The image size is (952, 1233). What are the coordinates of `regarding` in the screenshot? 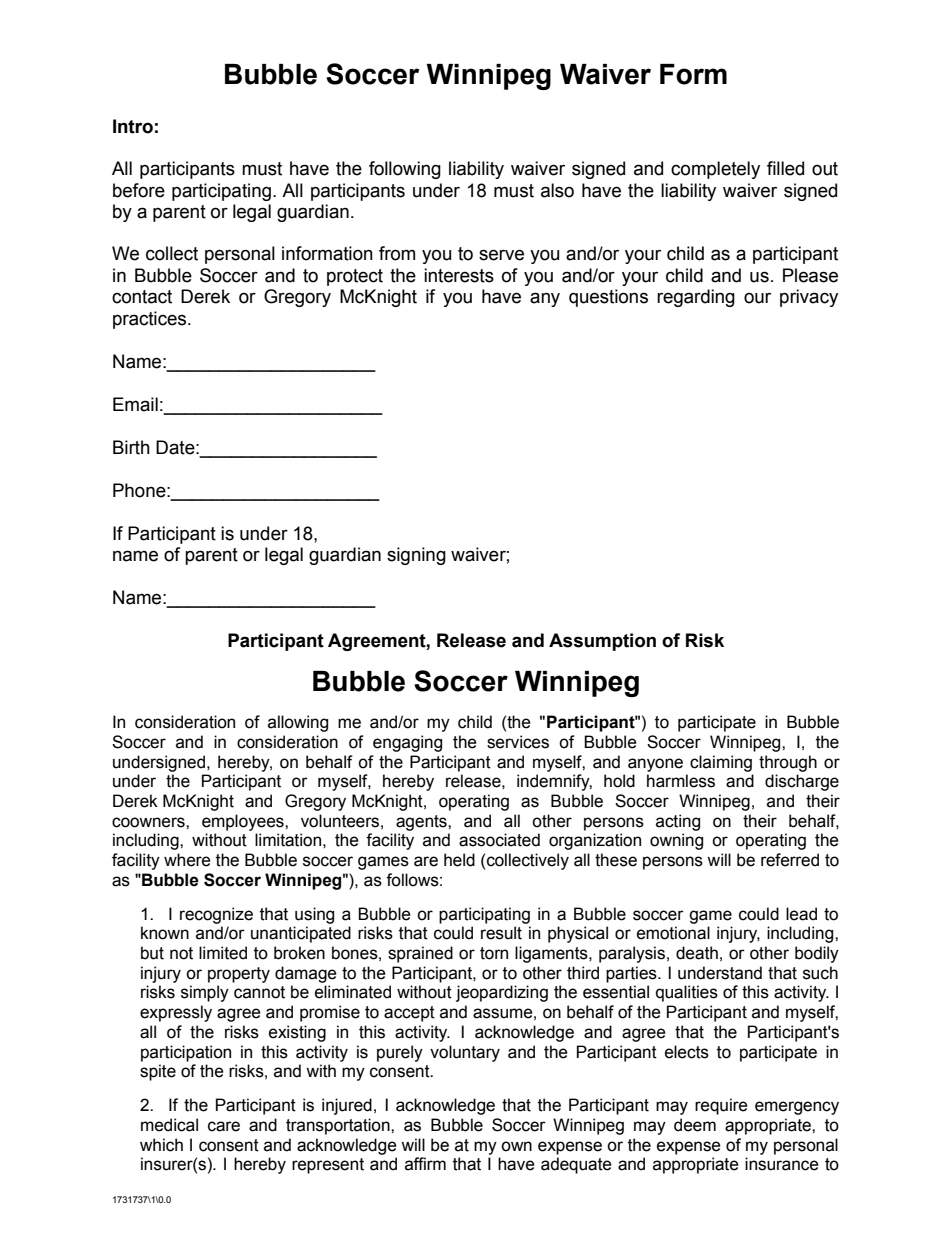 It's located at (696, 298).
